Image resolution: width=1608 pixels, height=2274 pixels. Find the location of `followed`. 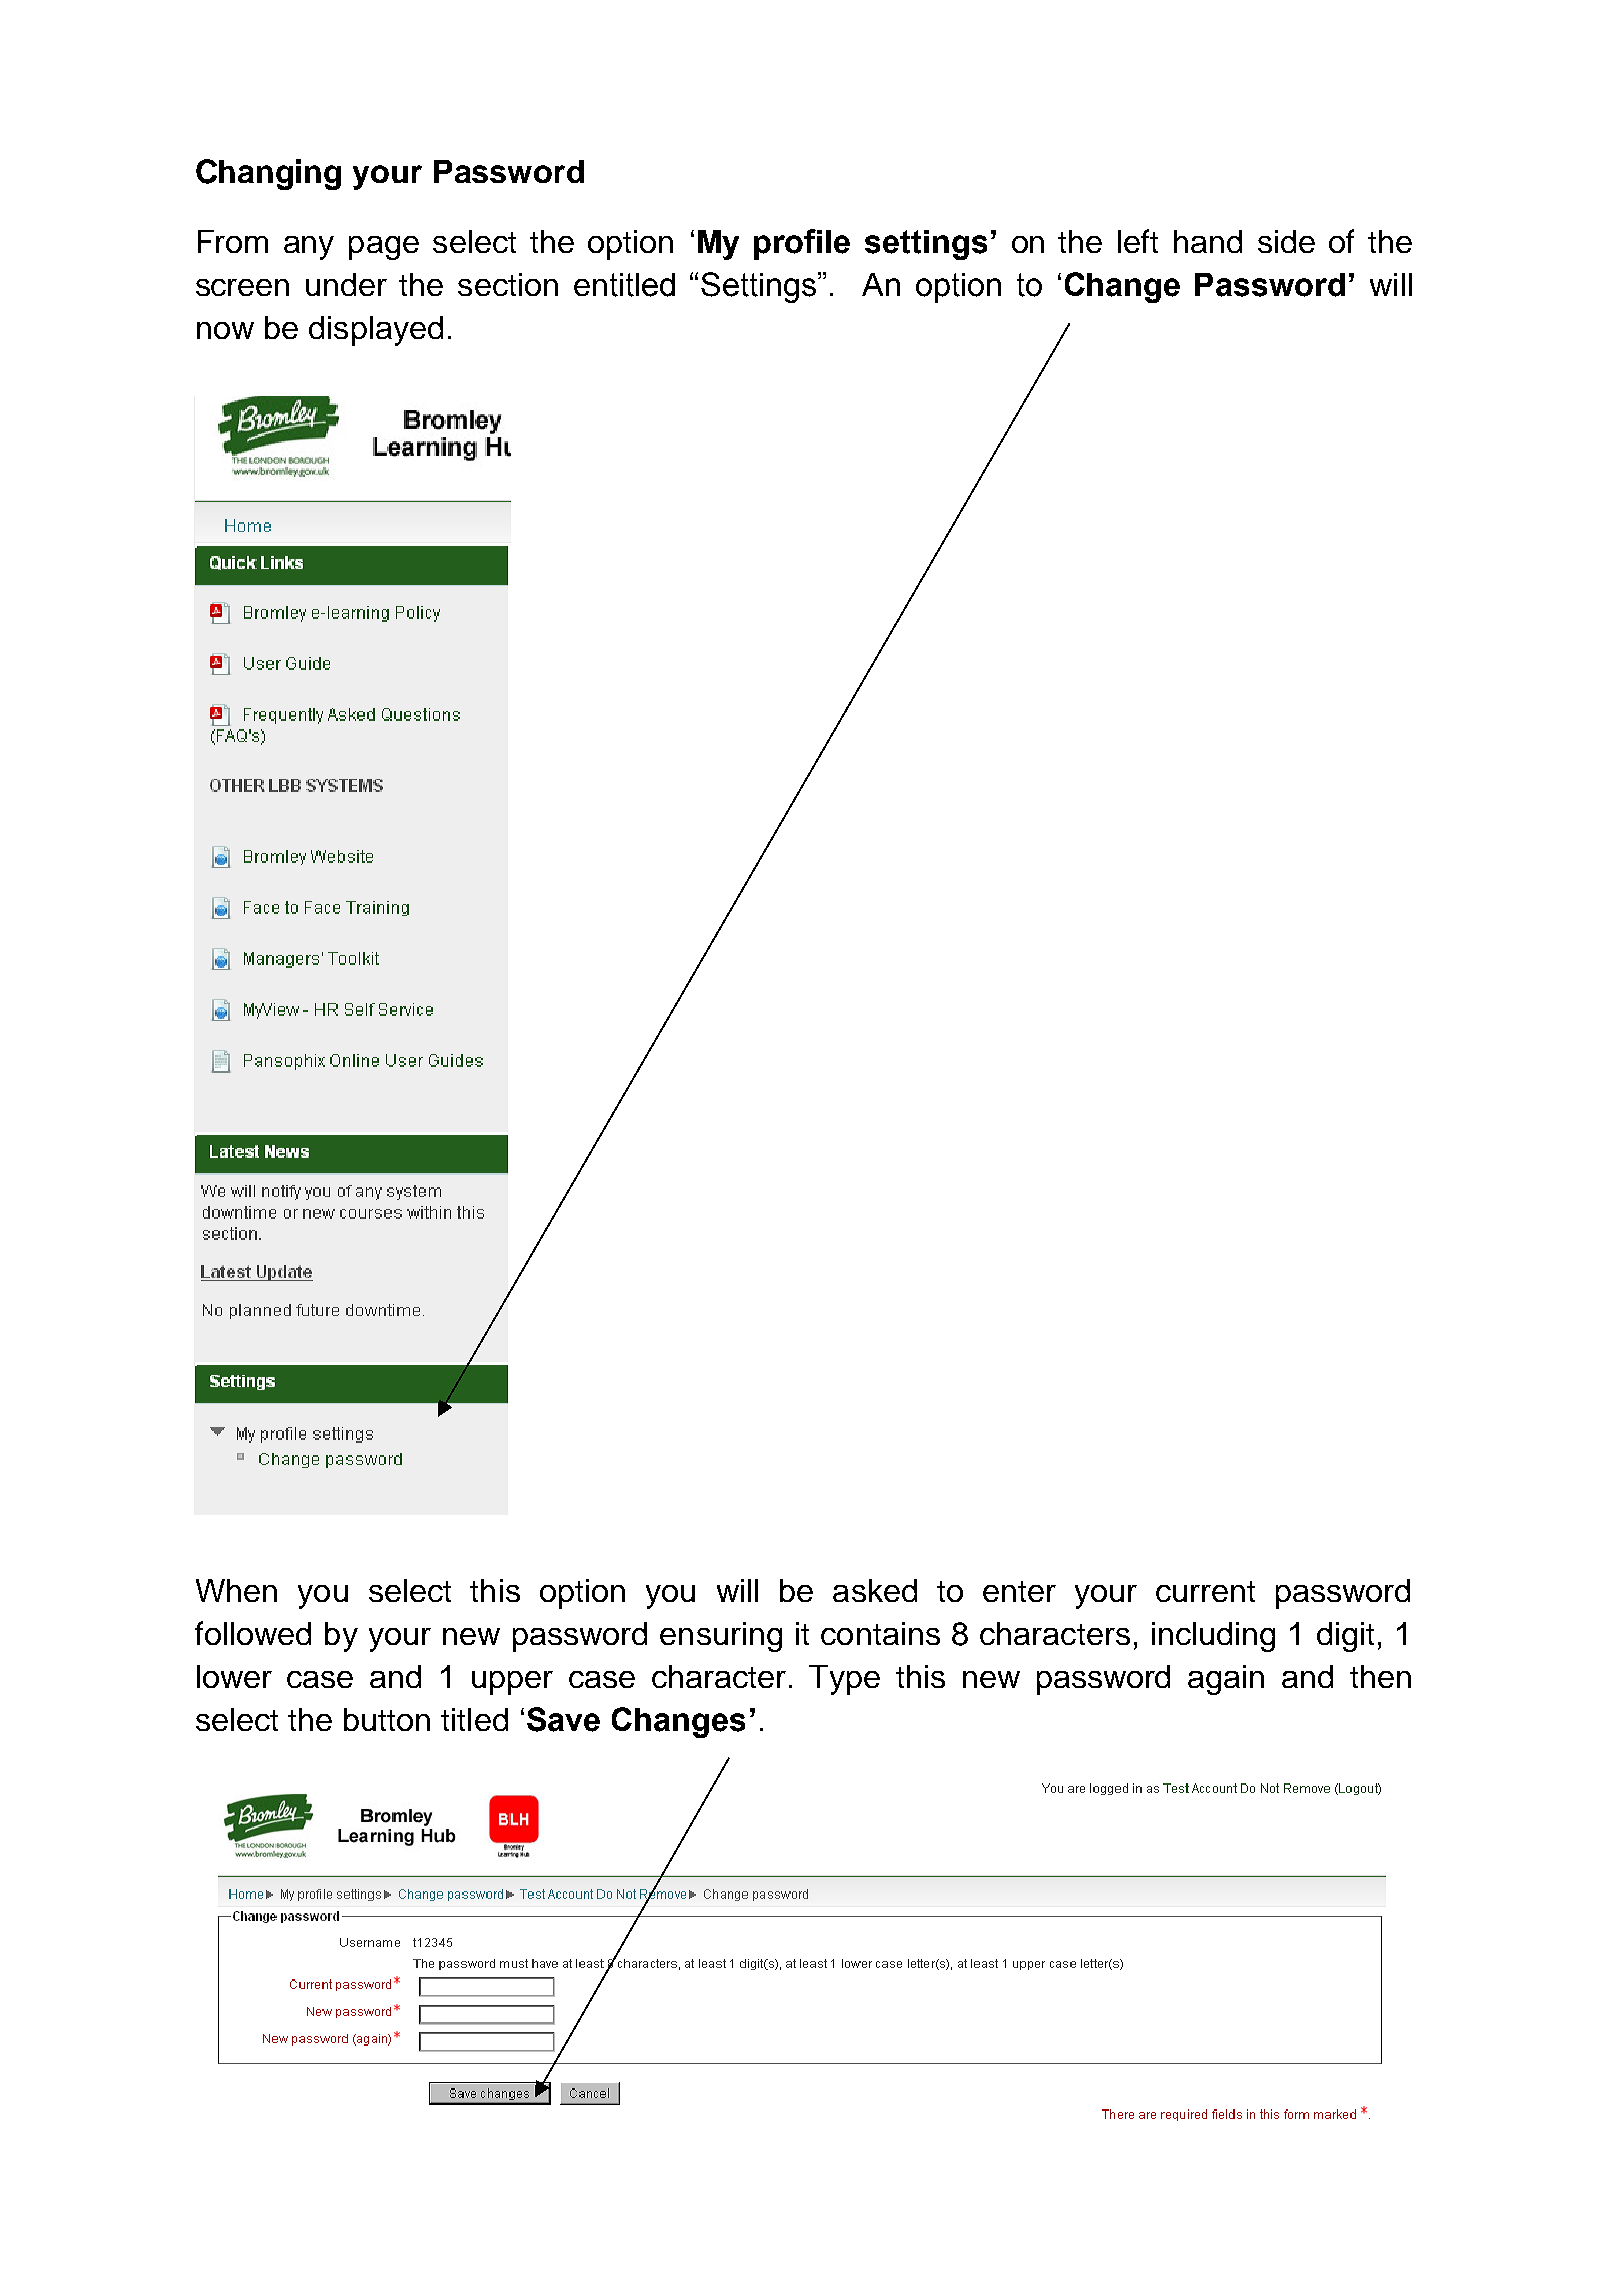

followed is located at coordinates (253, 1633).
